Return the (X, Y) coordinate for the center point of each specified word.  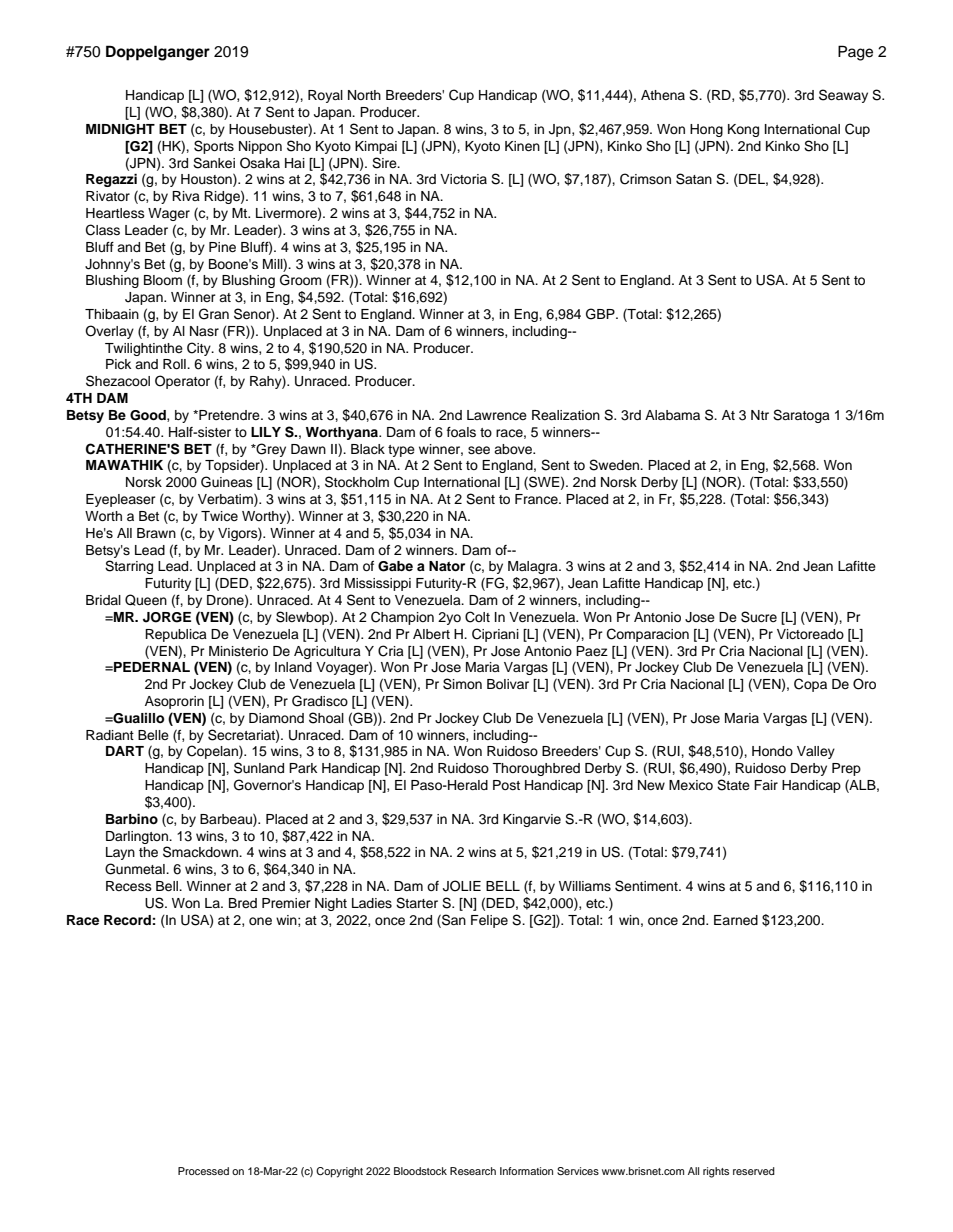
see (479, 450)
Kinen (522, 146)
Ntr (760, 415)
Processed (203, 1171)
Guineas (227, 482)
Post (506, 785)
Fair (766, 785)
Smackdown (201, 852)
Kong (743, 130)
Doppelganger (158, 53)
